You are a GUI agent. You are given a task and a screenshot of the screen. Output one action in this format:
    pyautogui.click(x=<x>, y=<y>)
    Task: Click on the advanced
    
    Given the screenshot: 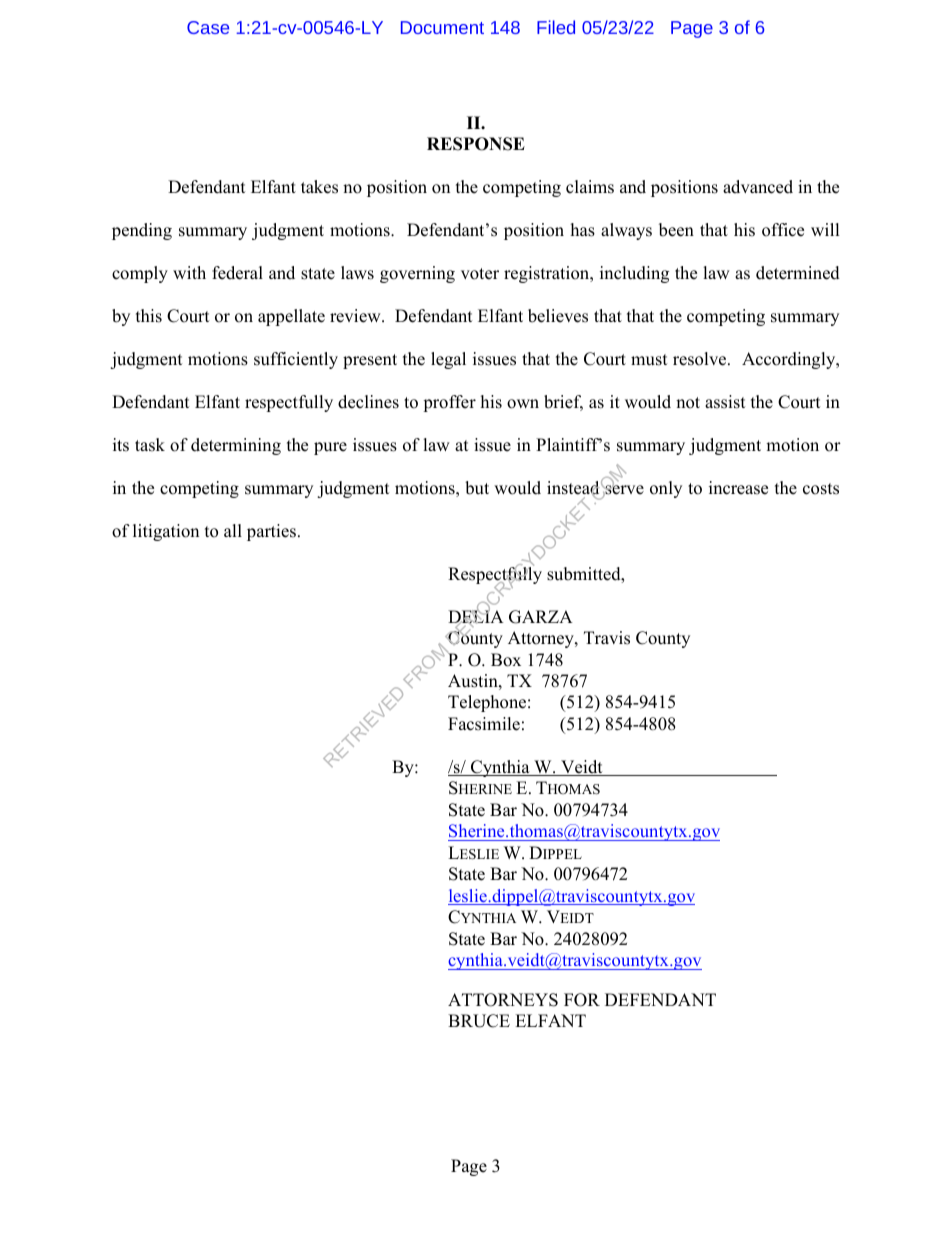 What is the action you would take?
    pyautogui.click(x=758, y=187)
